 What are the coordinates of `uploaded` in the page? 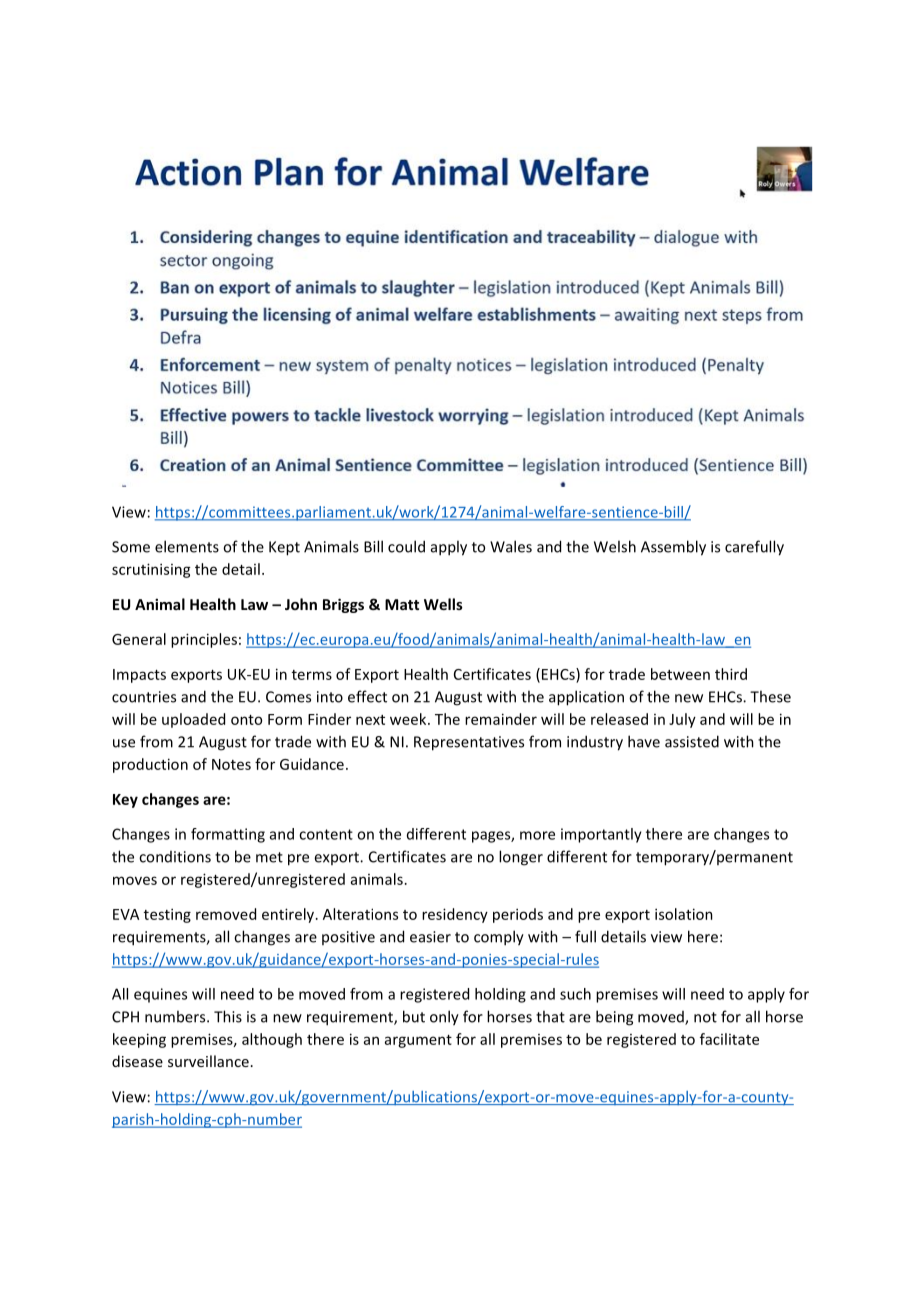 It's located at (193, 720).
